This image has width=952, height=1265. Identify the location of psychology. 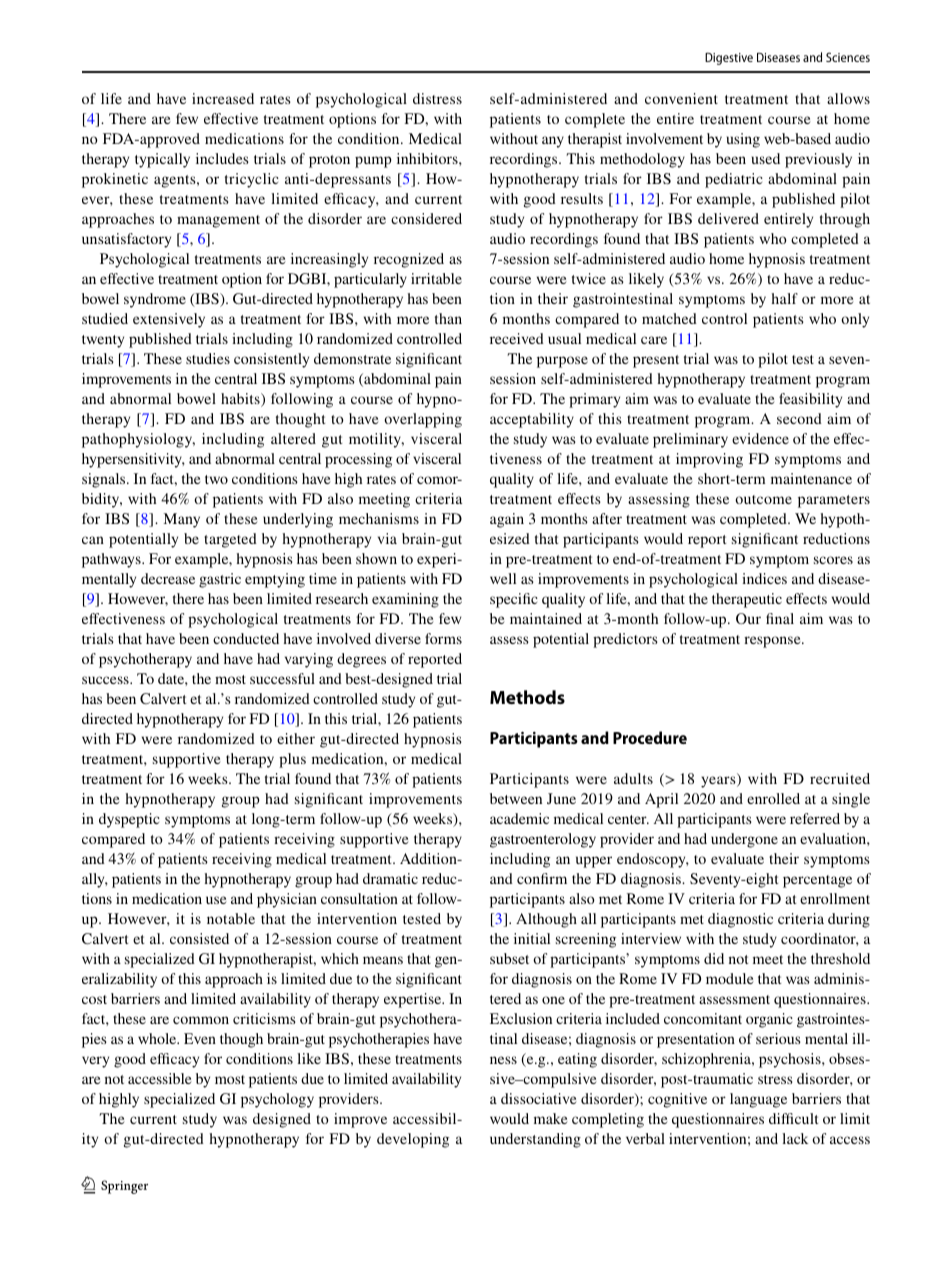
(277, 1100).
